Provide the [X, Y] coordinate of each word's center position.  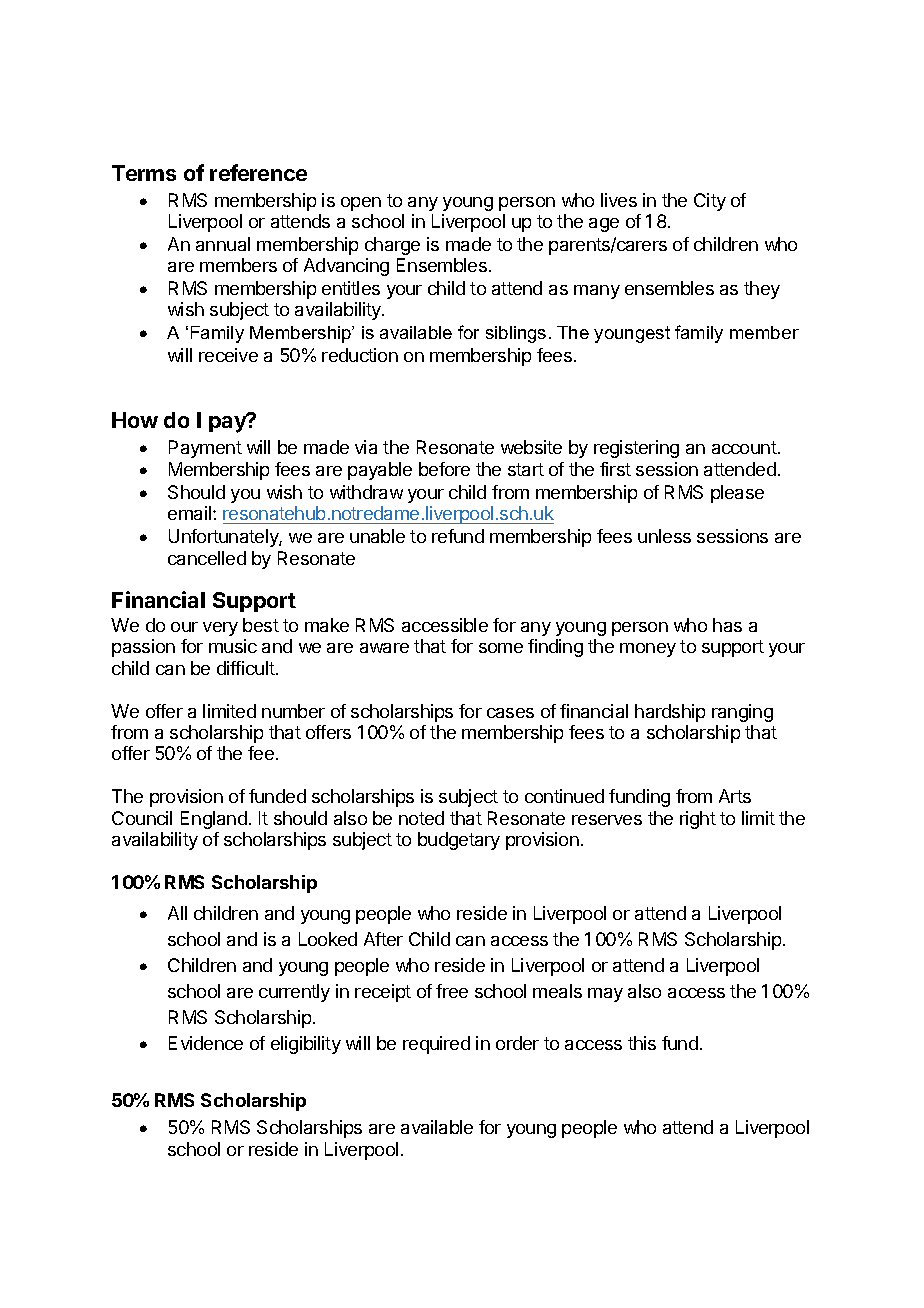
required [436, 1045]
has [727, 625]
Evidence [206, 1043]
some [501, 648]
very [220, 629]
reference [258, 172]
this [642, 1043]
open [361, 204]
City [710, 202]
